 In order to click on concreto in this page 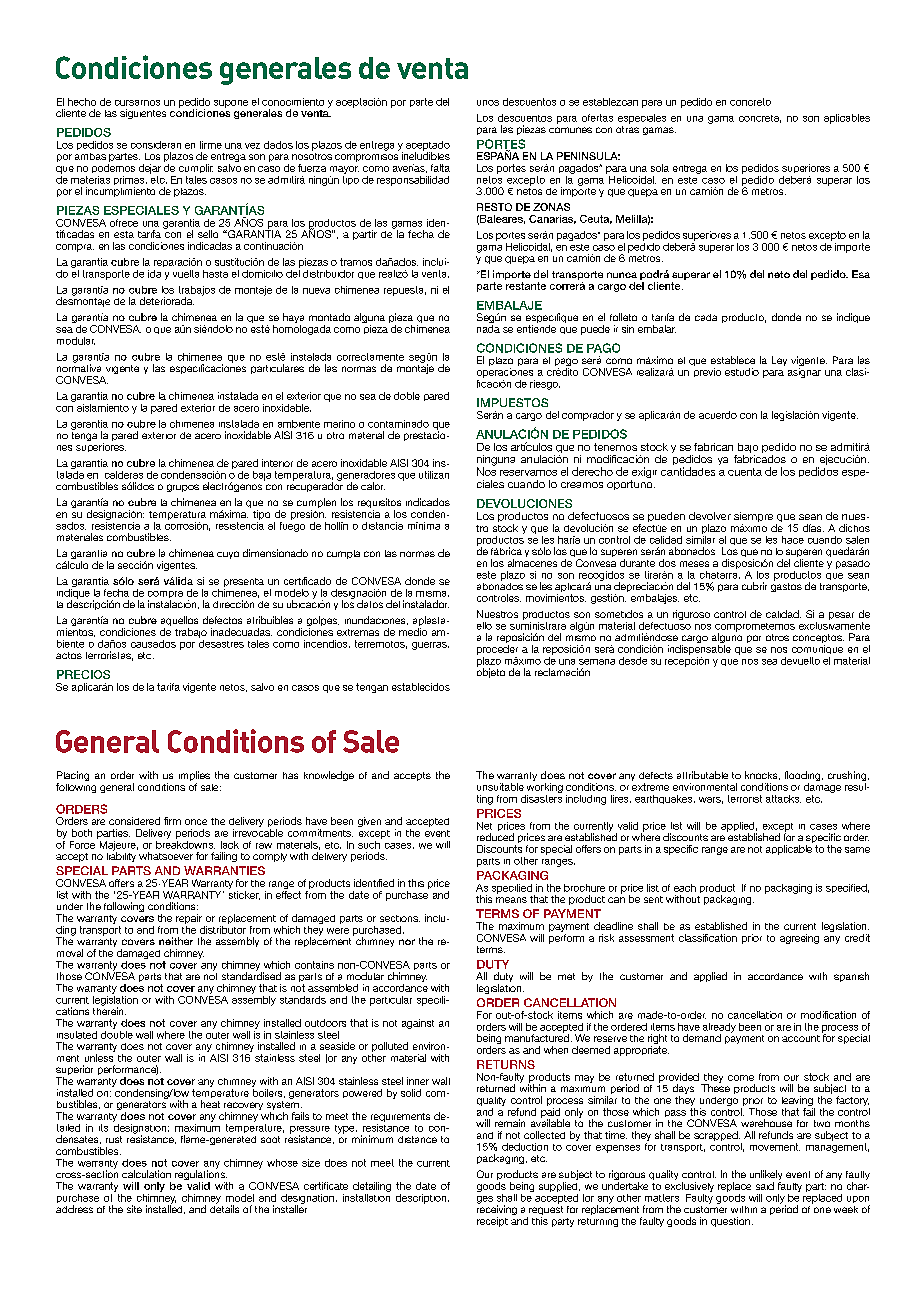, I will do `click(750, 102)`.
